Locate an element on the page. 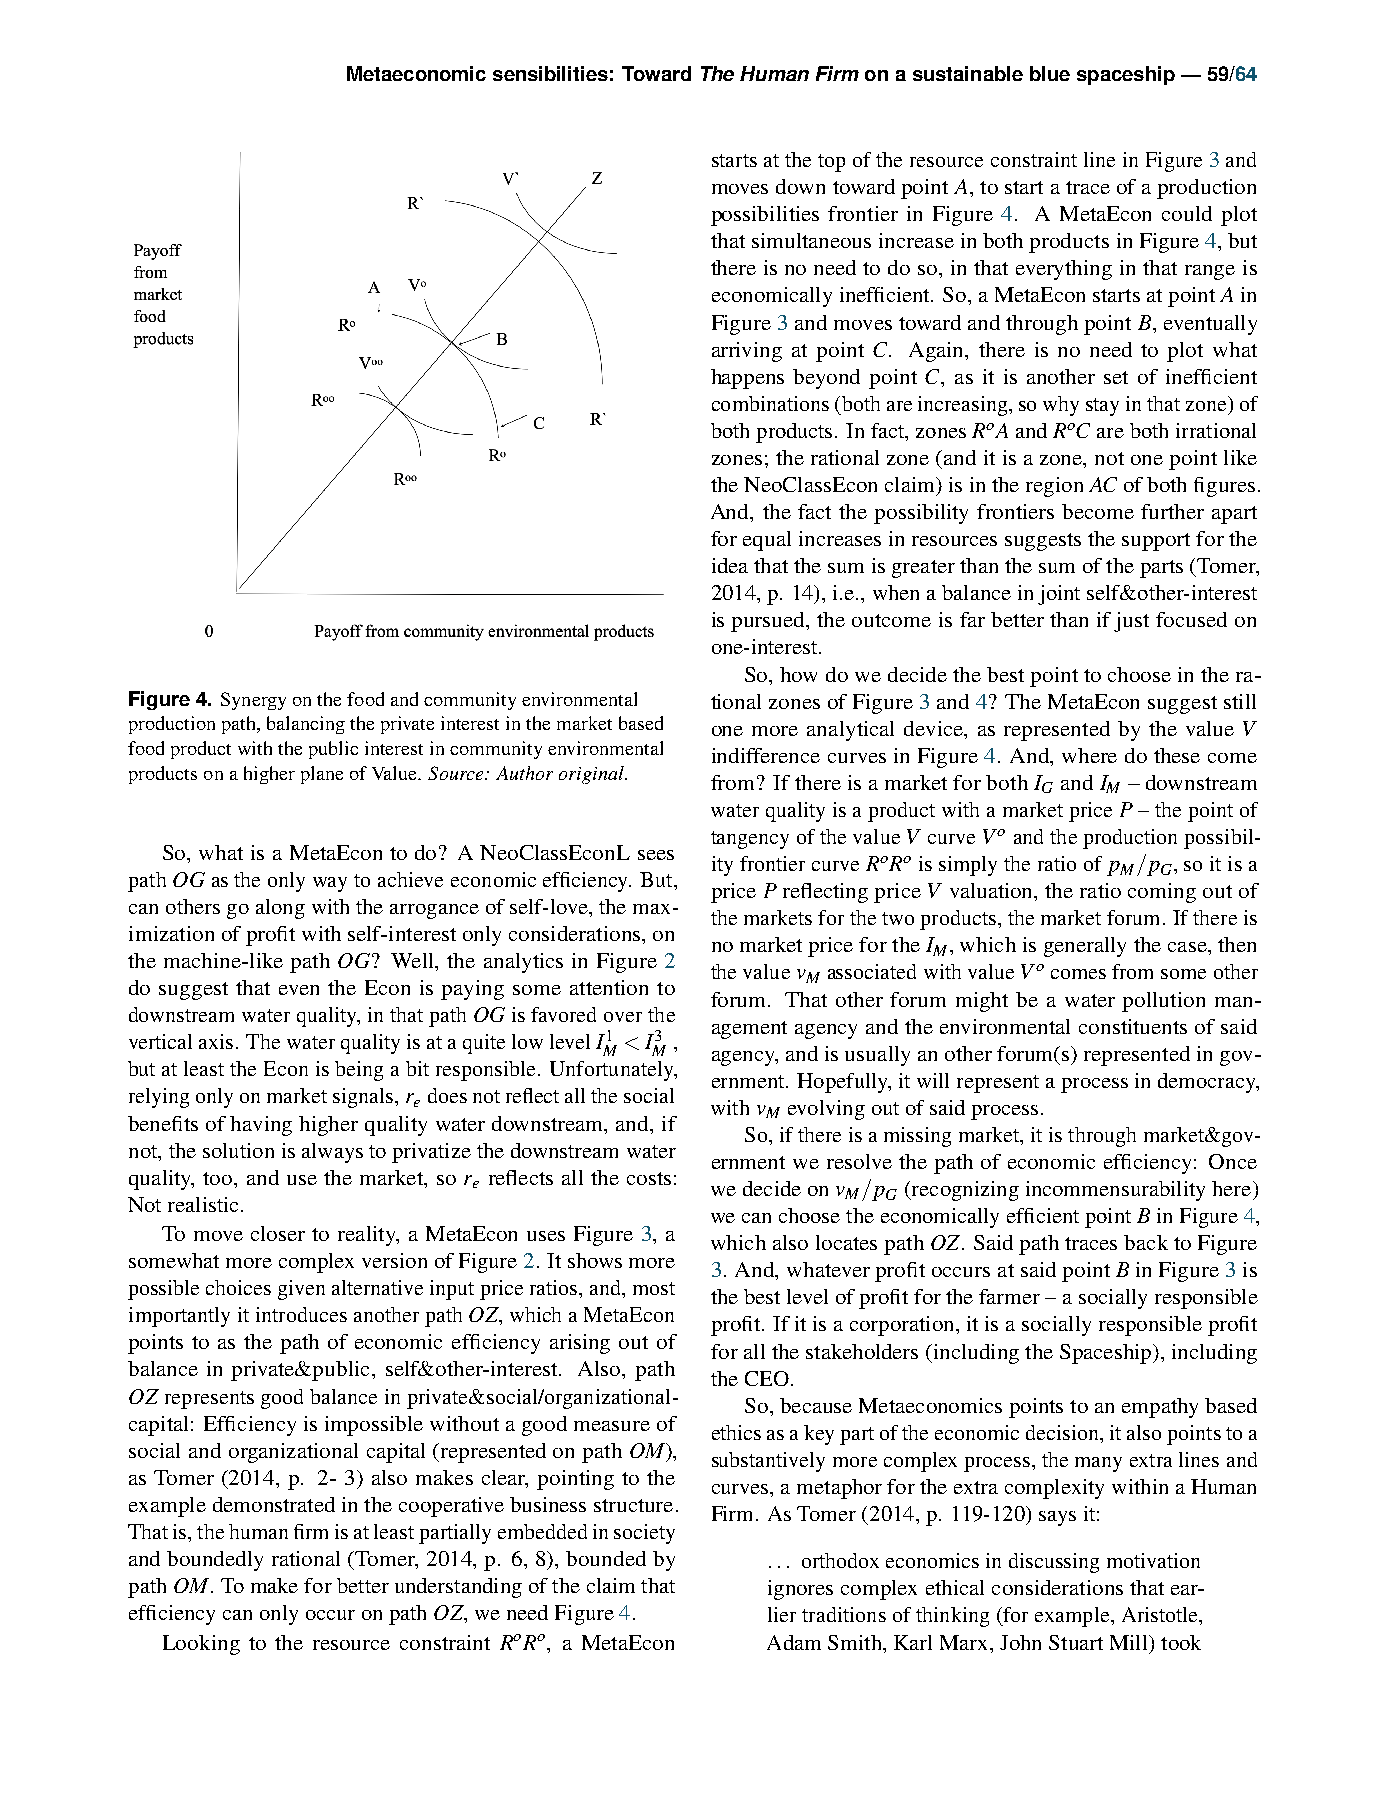 The image size is (1386, 1794). democracy is located at coordinates (1208, 1083).
